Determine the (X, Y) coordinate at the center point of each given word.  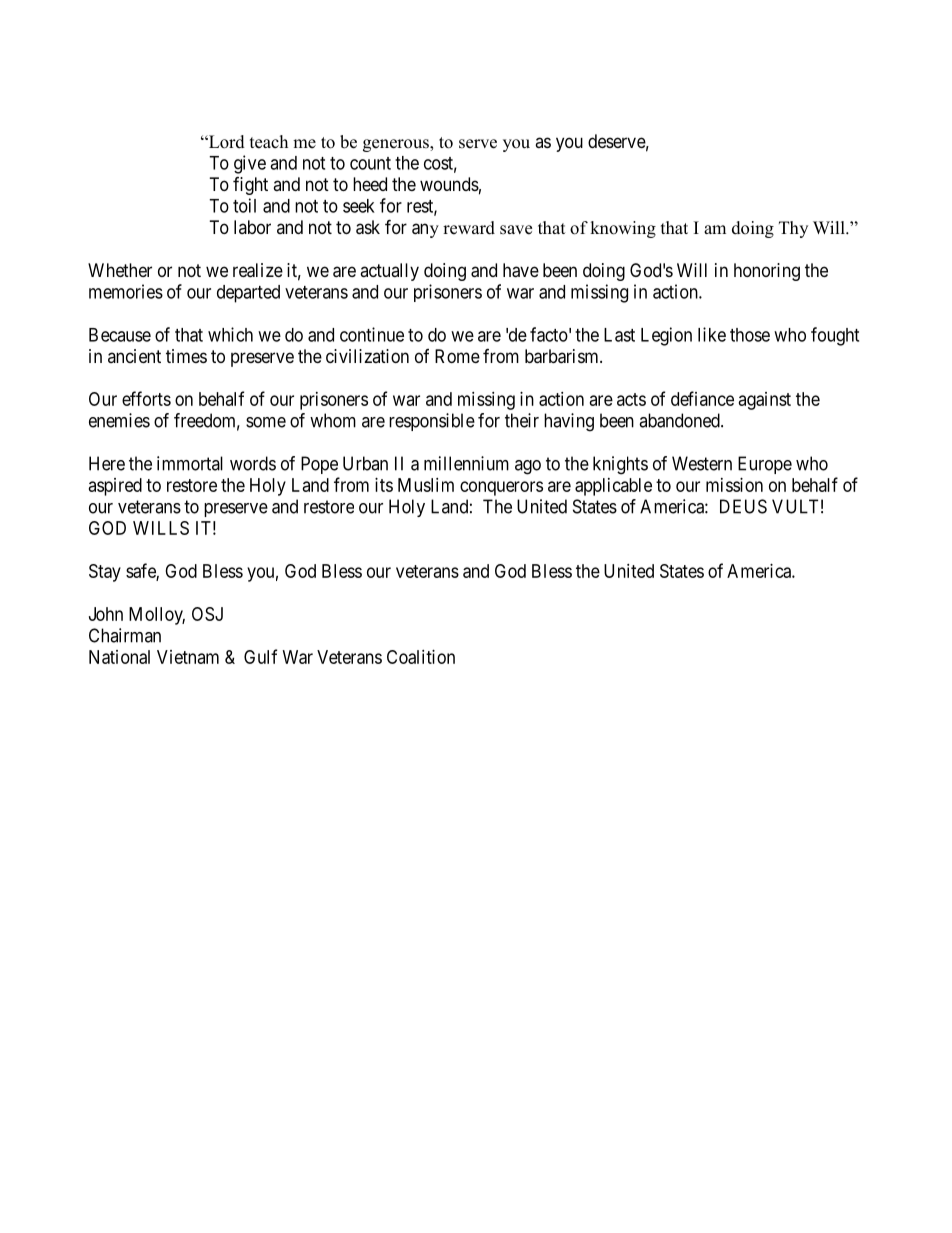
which (230, 334)
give (250, 164)
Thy (793, 229)
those (750, 335)
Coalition (421, 657)
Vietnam (188, 657)
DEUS (743, 506)
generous (397, 145)
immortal (190, 463)
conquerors (501, 488)
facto (549, 334)
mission (734, 485)
